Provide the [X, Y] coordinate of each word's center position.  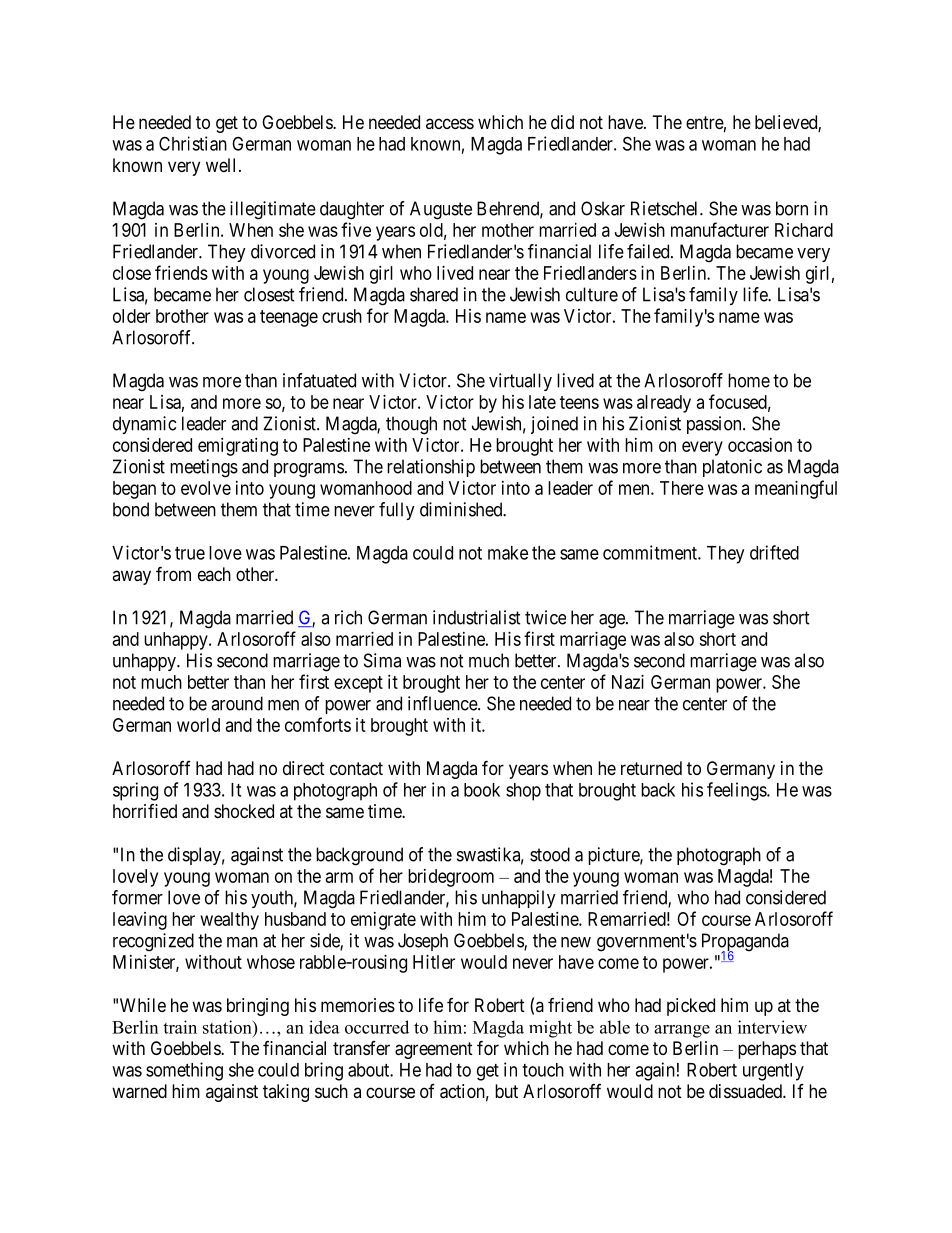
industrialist [477, 617]
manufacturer [720, 229]
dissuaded [746, 1091]
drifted [774, 552]
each [214, 574]
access [450, 123]
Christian [193, 143]
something [184, 1071]
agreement [434, 1050]
